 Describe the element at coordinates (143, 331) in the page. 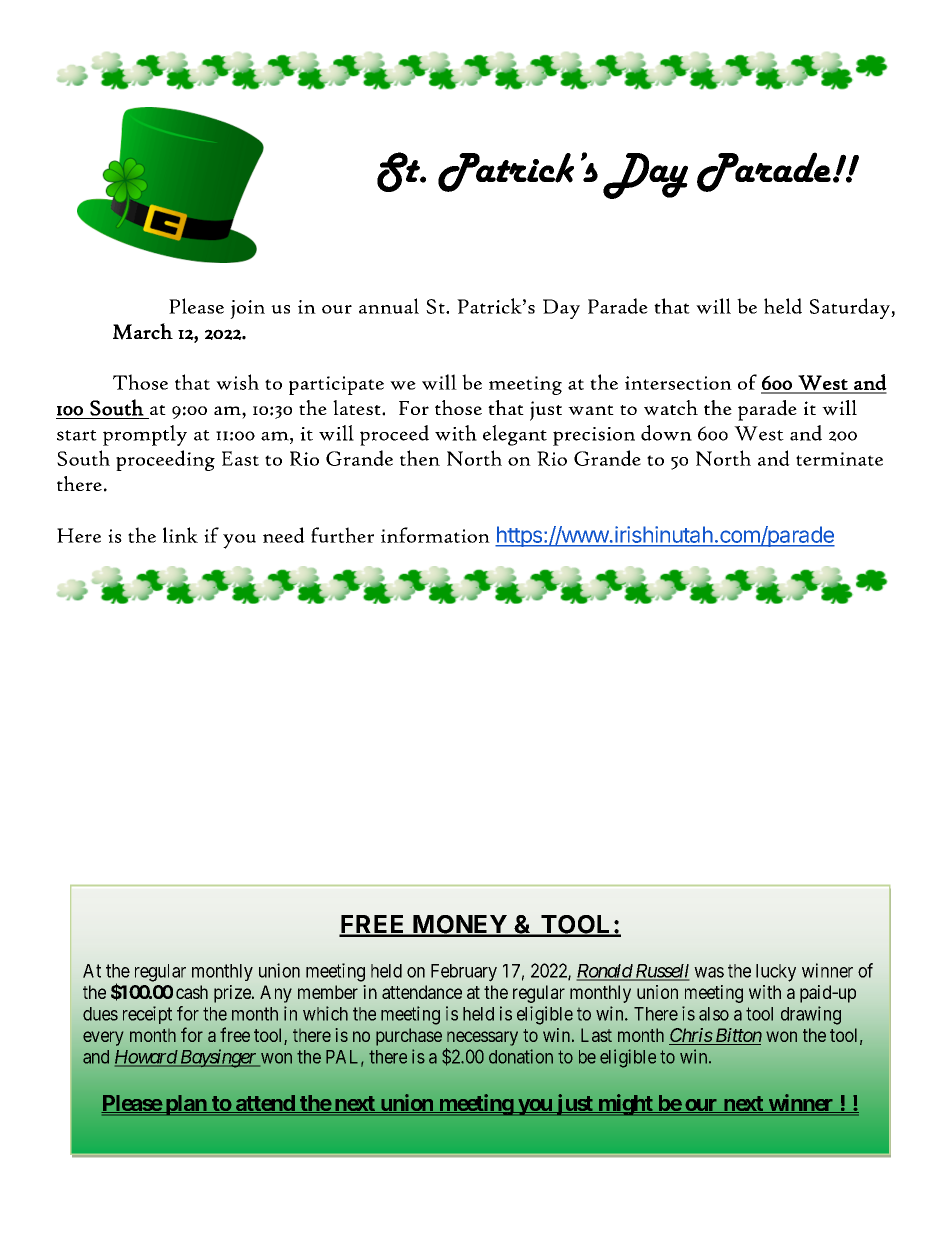

I see `March` at that location.
